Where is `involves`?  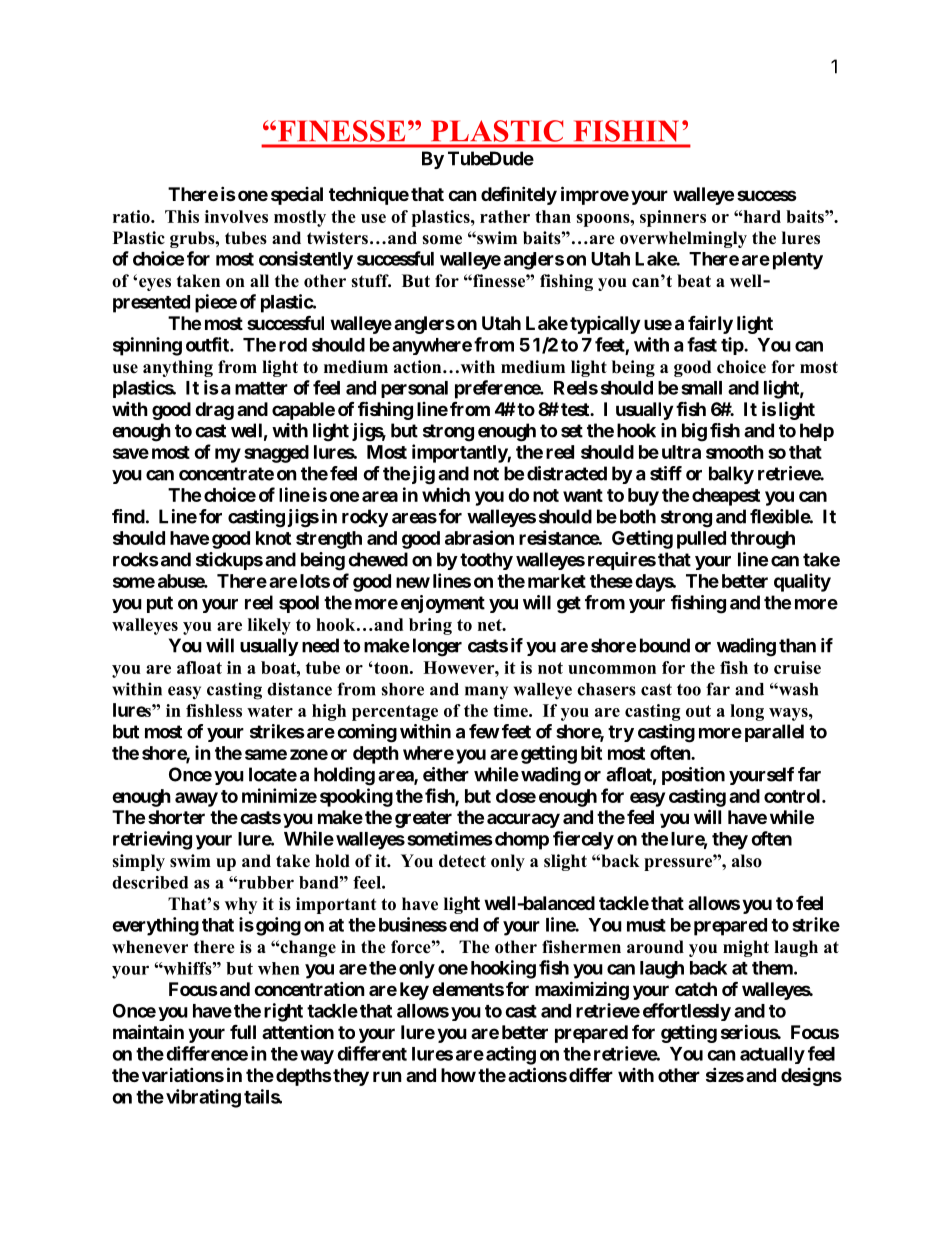
involves is located at coordinates (236, 216).
